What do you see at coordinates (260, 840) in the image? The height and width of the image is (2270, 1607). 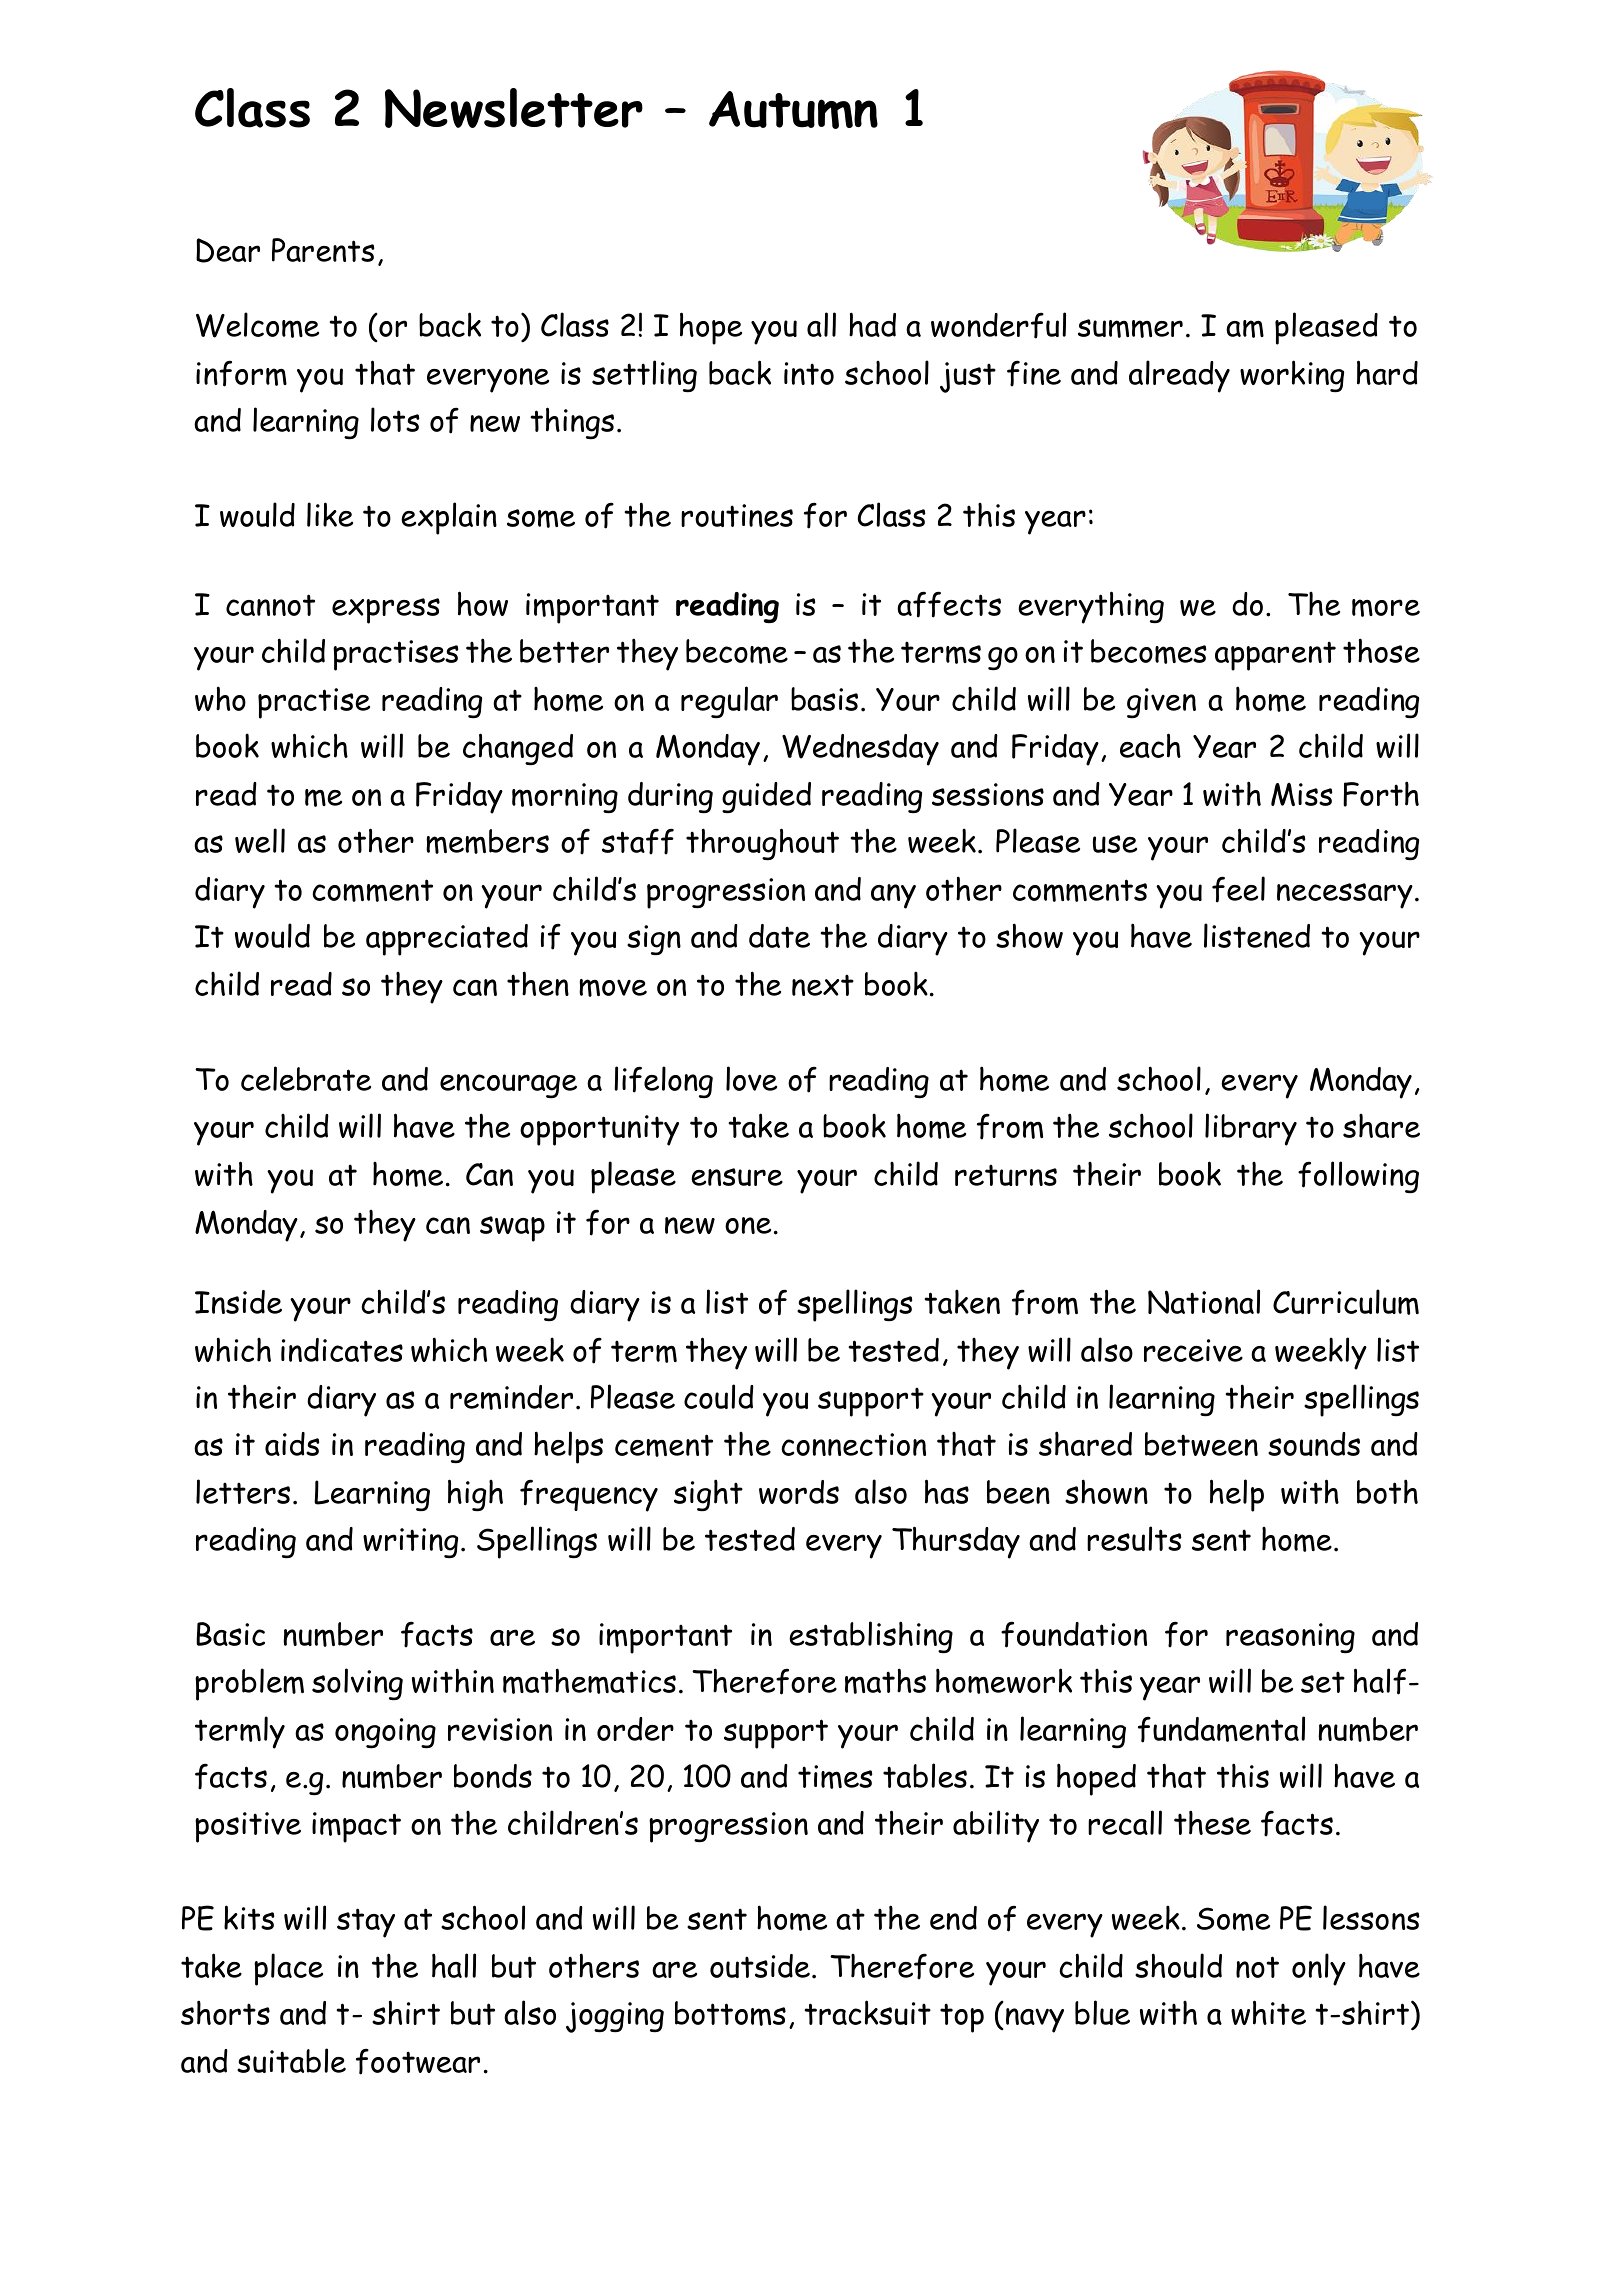 I see `well` at bounding box center [260, 840].
